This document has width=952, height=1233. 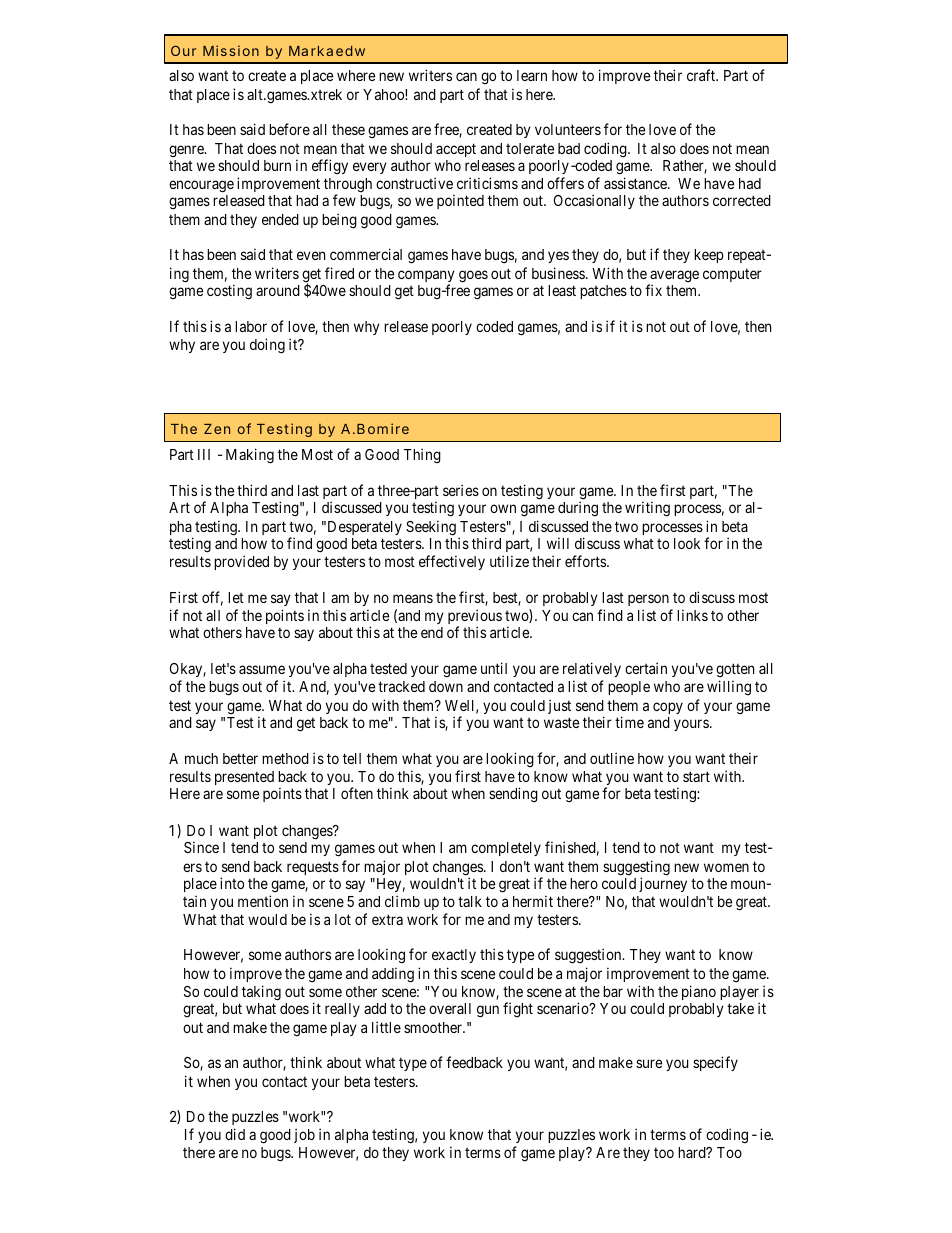 What do you see at coordinates (488, 1011) in the document?
I see `gun` at bounding box center [488, 1011].
